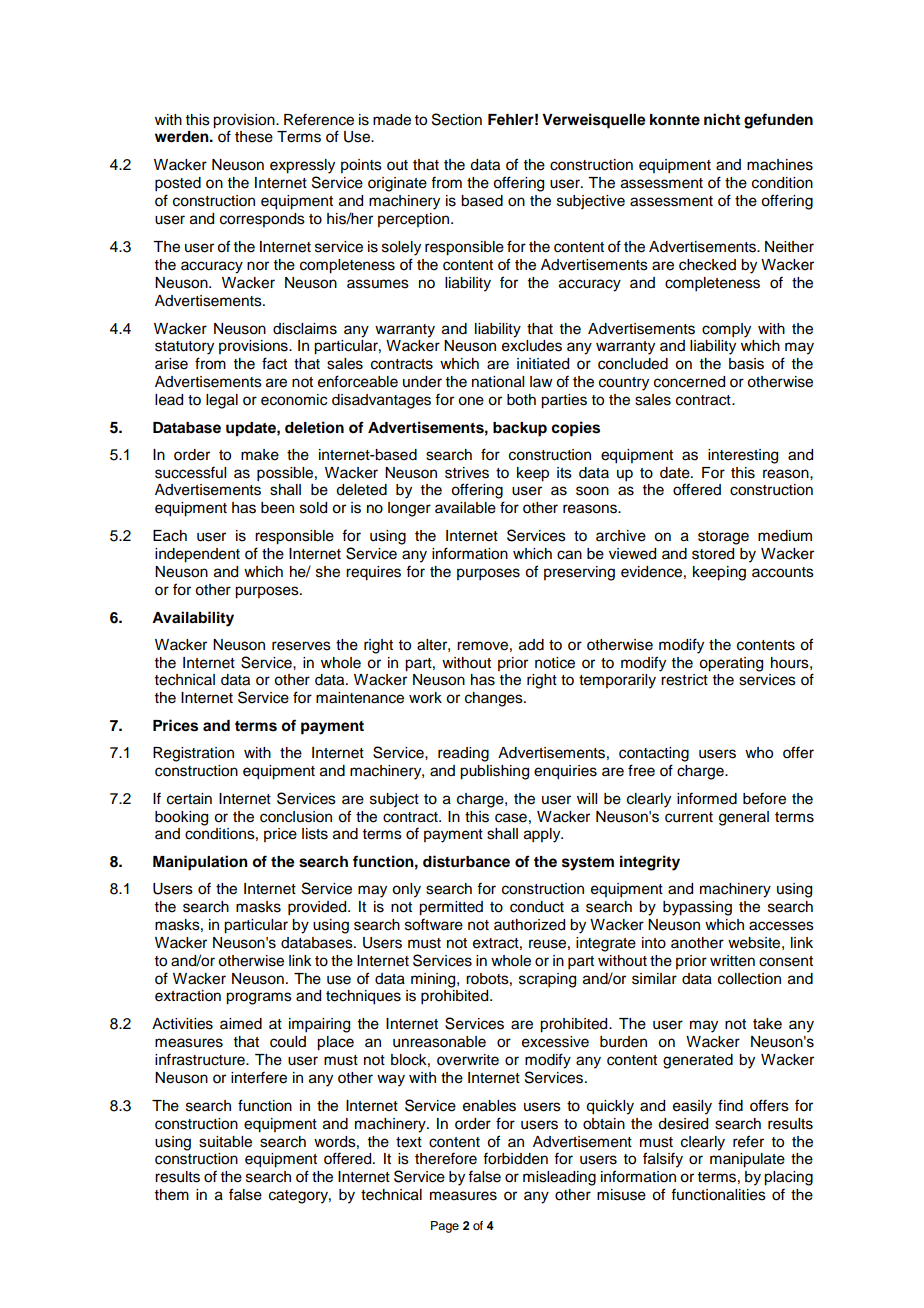  What do you see at coordinates (259, 998) in the document?
I see `programs` at bounding box center [259, 998].
